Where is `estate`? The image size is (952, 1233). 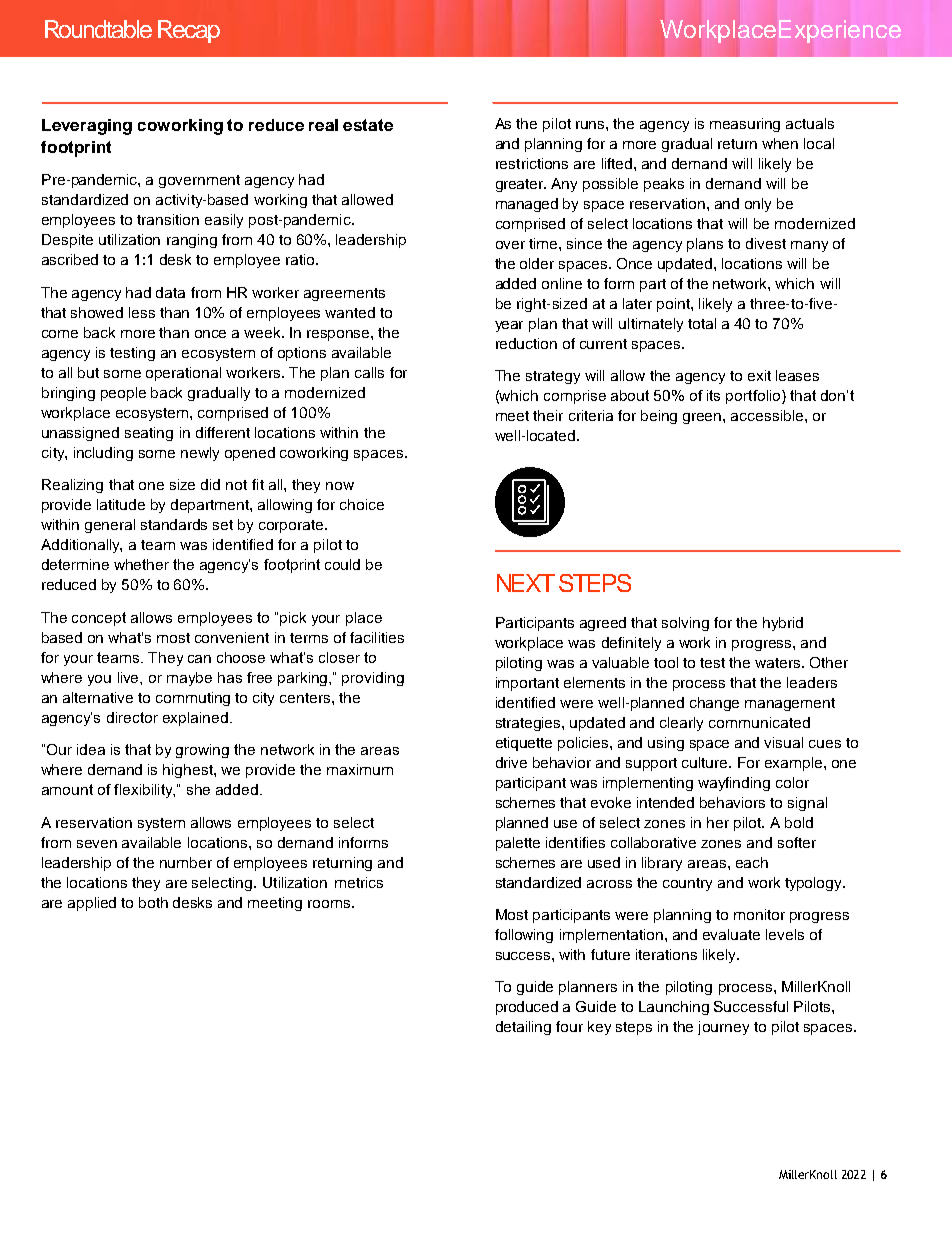
estate is located at coordinates (368, 125).
